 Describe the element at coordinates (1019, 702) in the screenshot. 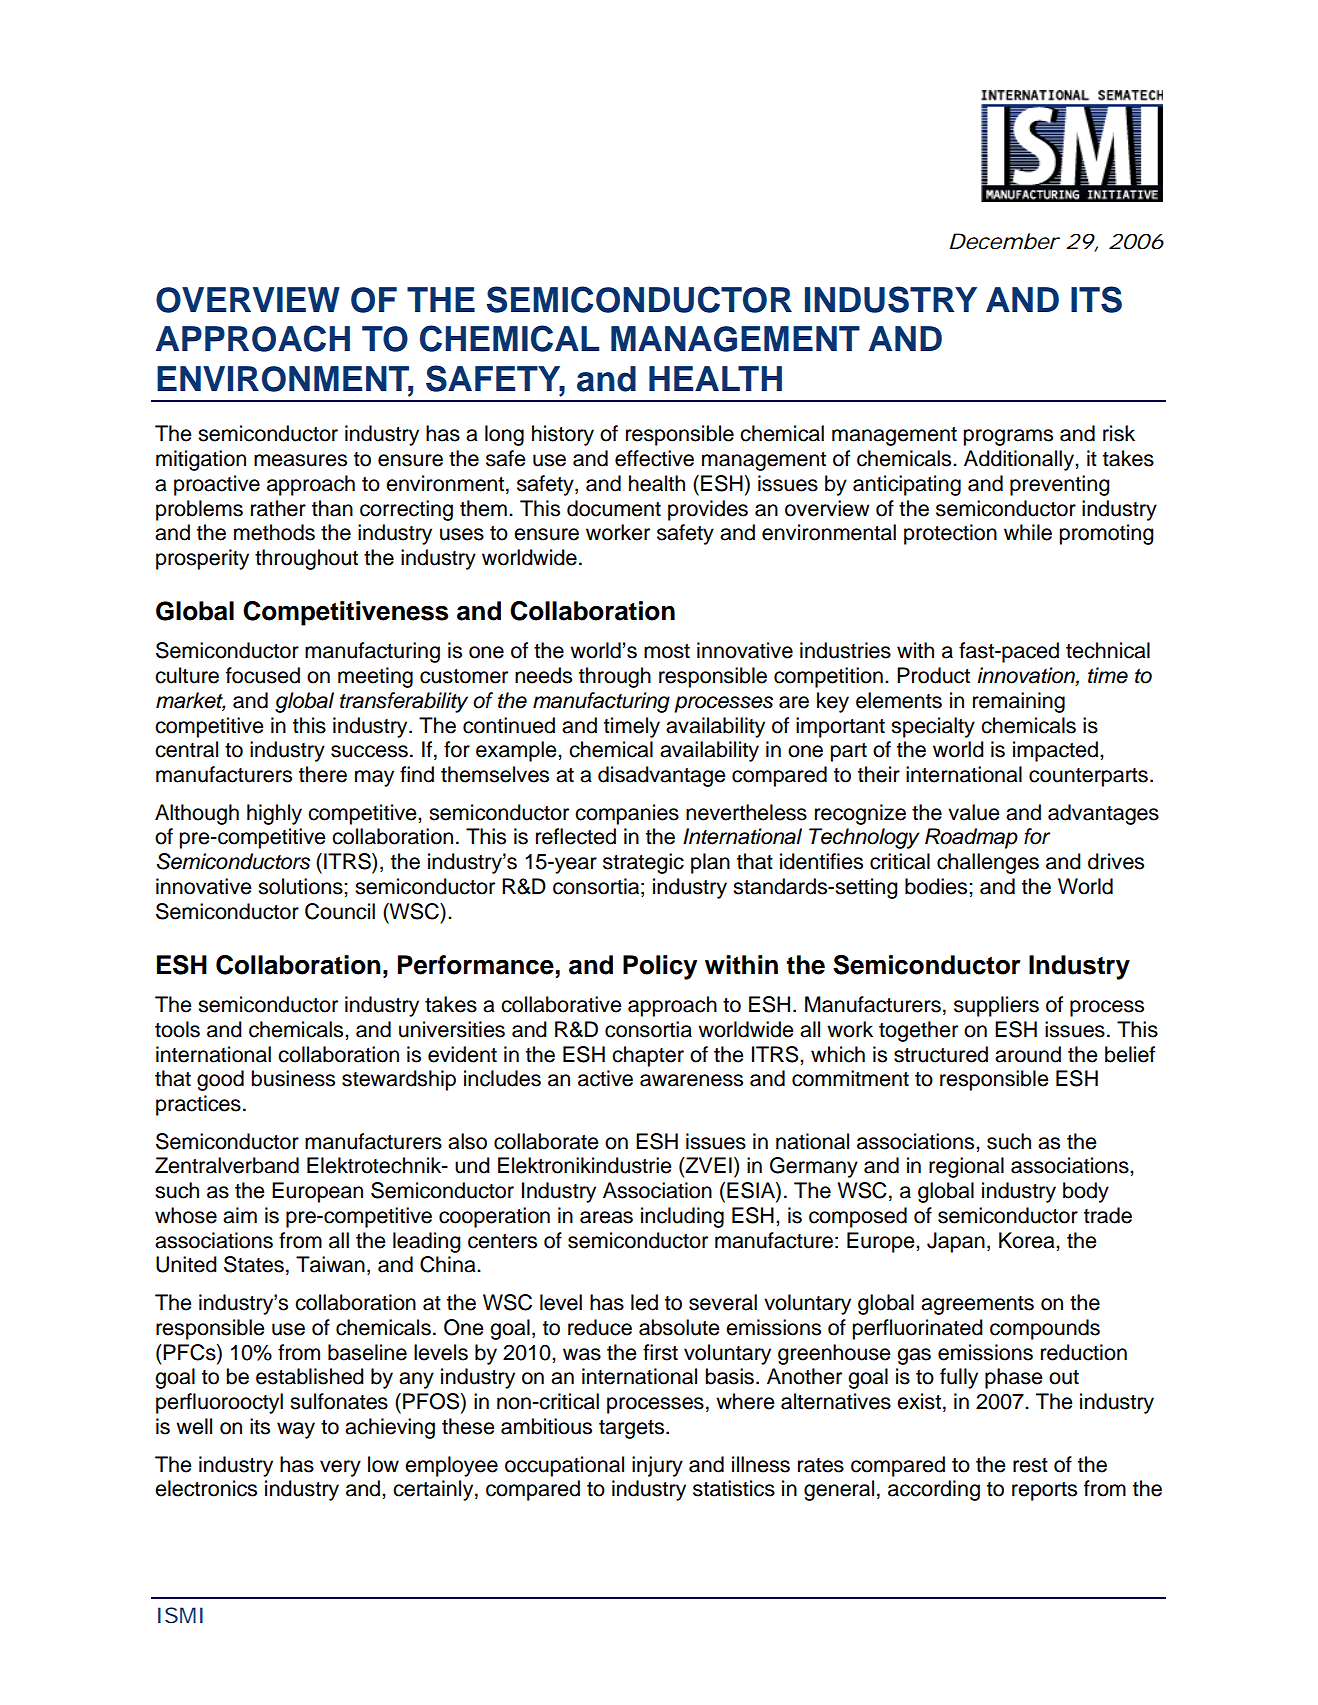

I see `remaining` at that location.
